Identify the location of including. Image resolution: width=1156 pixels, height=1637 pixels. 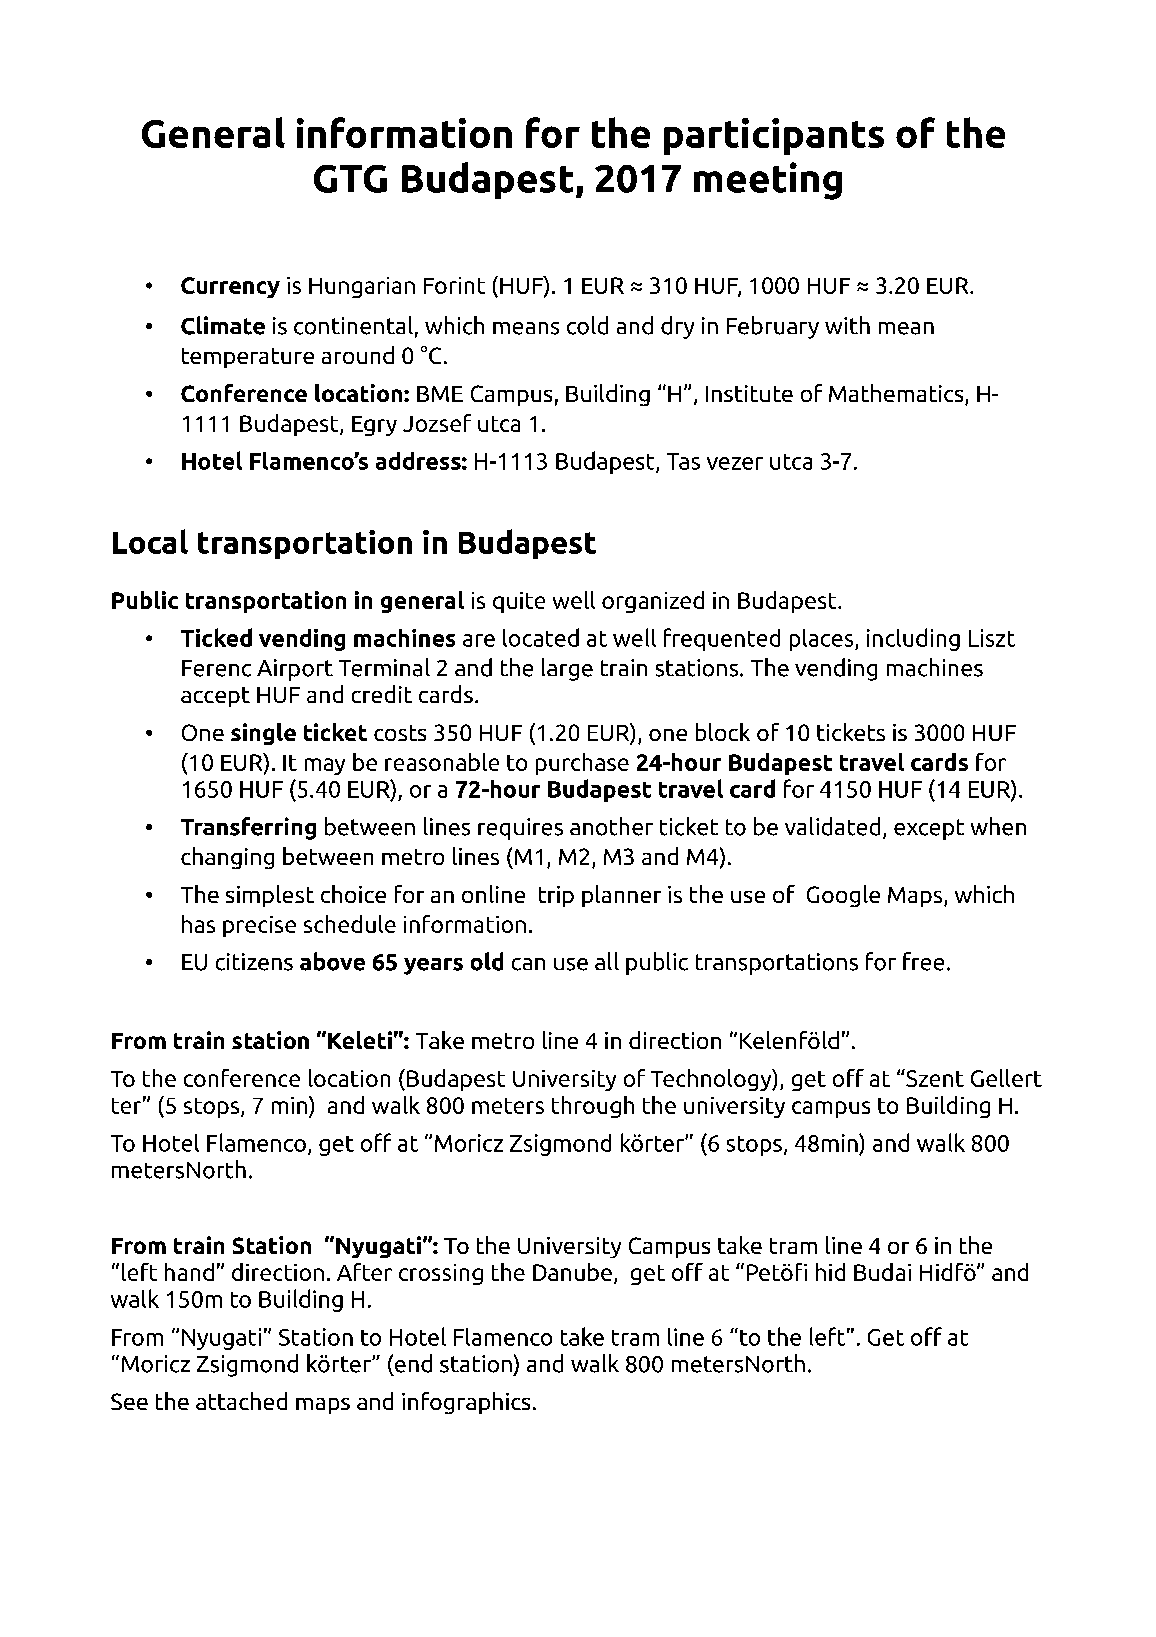
(913, 639).
